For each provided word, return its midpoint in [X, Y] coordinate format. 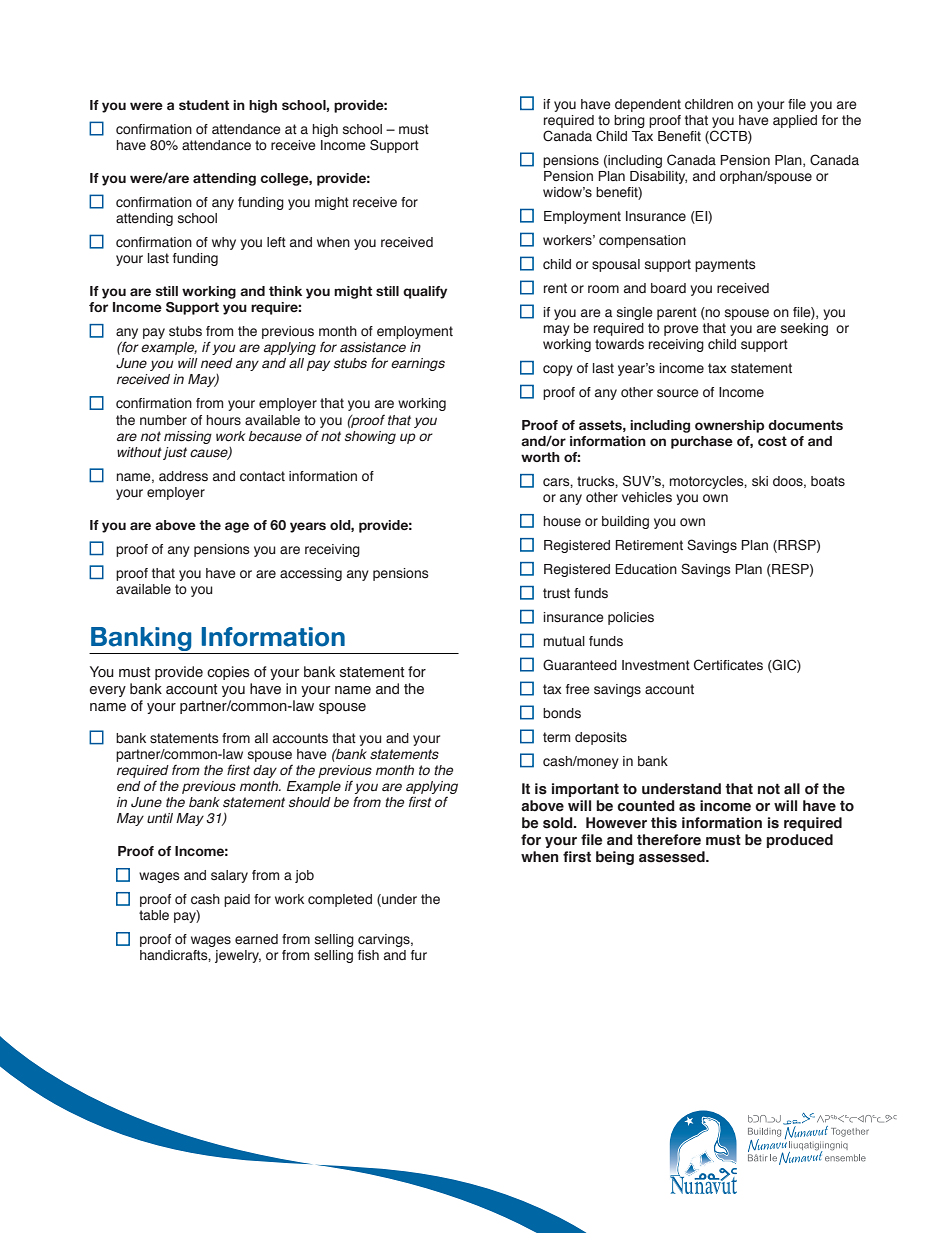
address [183, 476]
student [204, 105]
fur [419, 955]
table [154, 915]
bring [629, 121]
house [562, 521]
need [217, 363]
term [556, 737]
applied [795, 121]
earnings [418, 364]
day [265, 771]
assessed [673, 857]
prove [681, 330]
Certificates [728, 665]
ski [760, 481]
